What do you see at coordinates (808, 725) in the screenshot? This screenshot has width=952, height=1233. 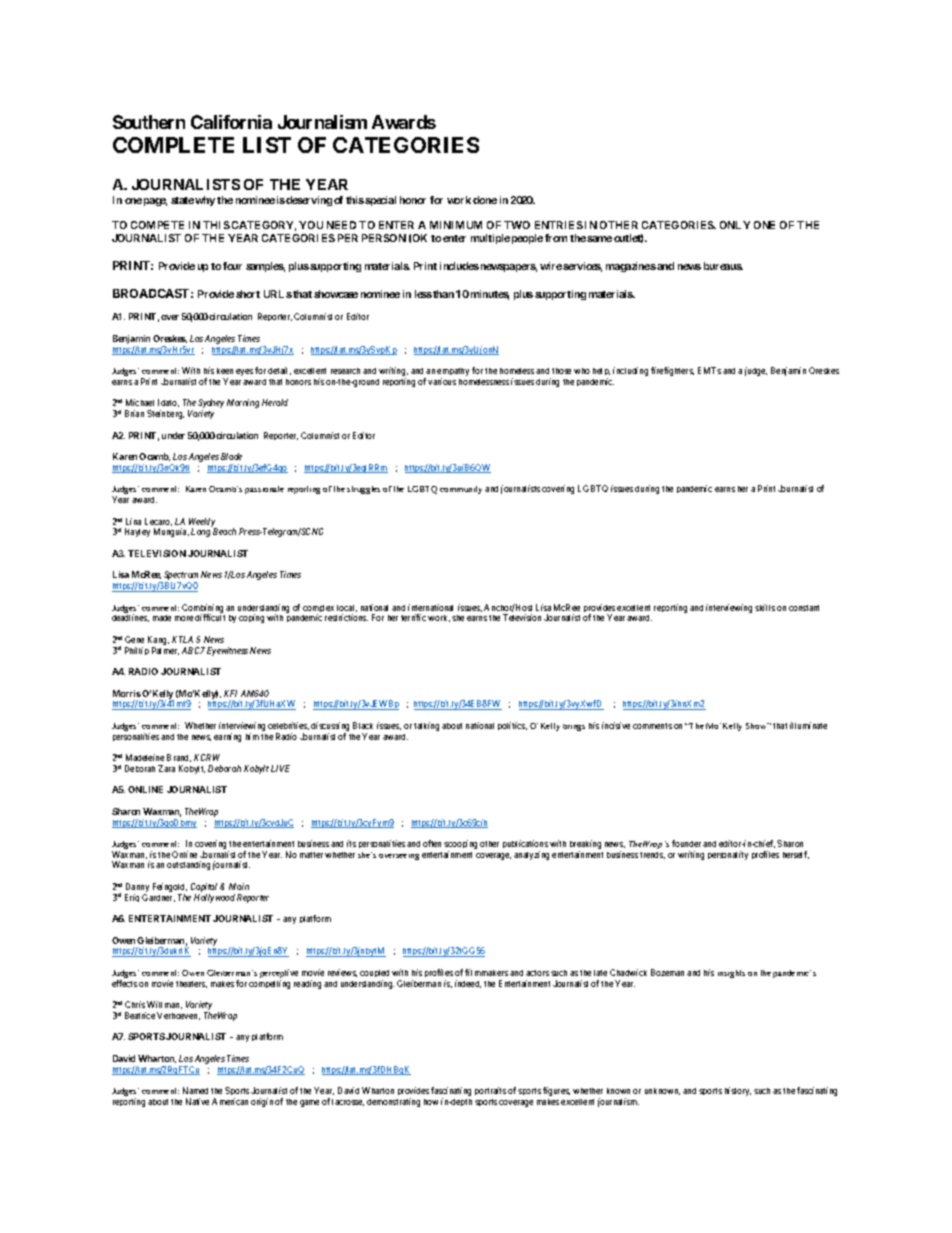 I see `illuminate` at bounding box center [808, 725].
